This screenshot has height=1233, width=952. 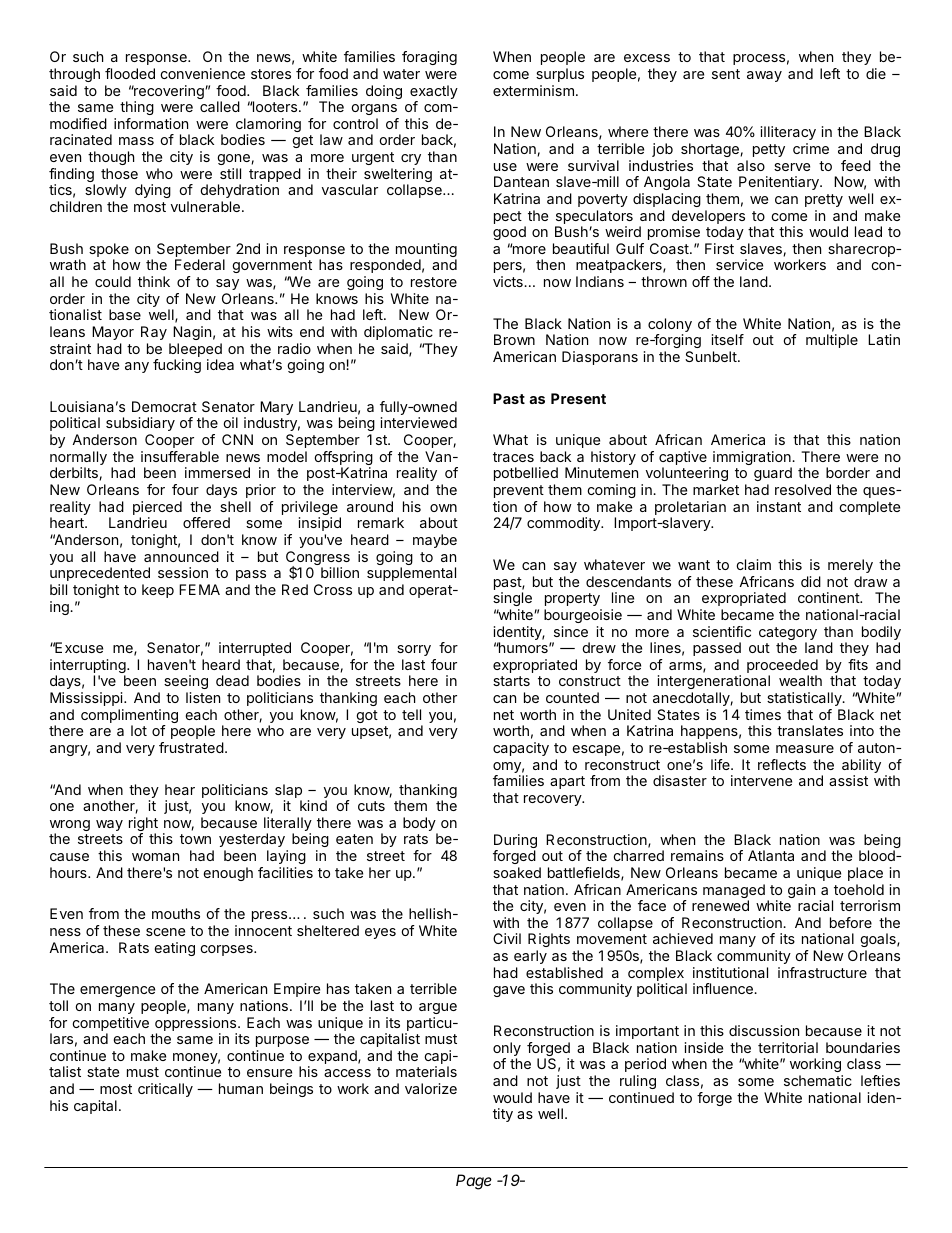 I want to click on insufferable, so click(x=180, y=456).
